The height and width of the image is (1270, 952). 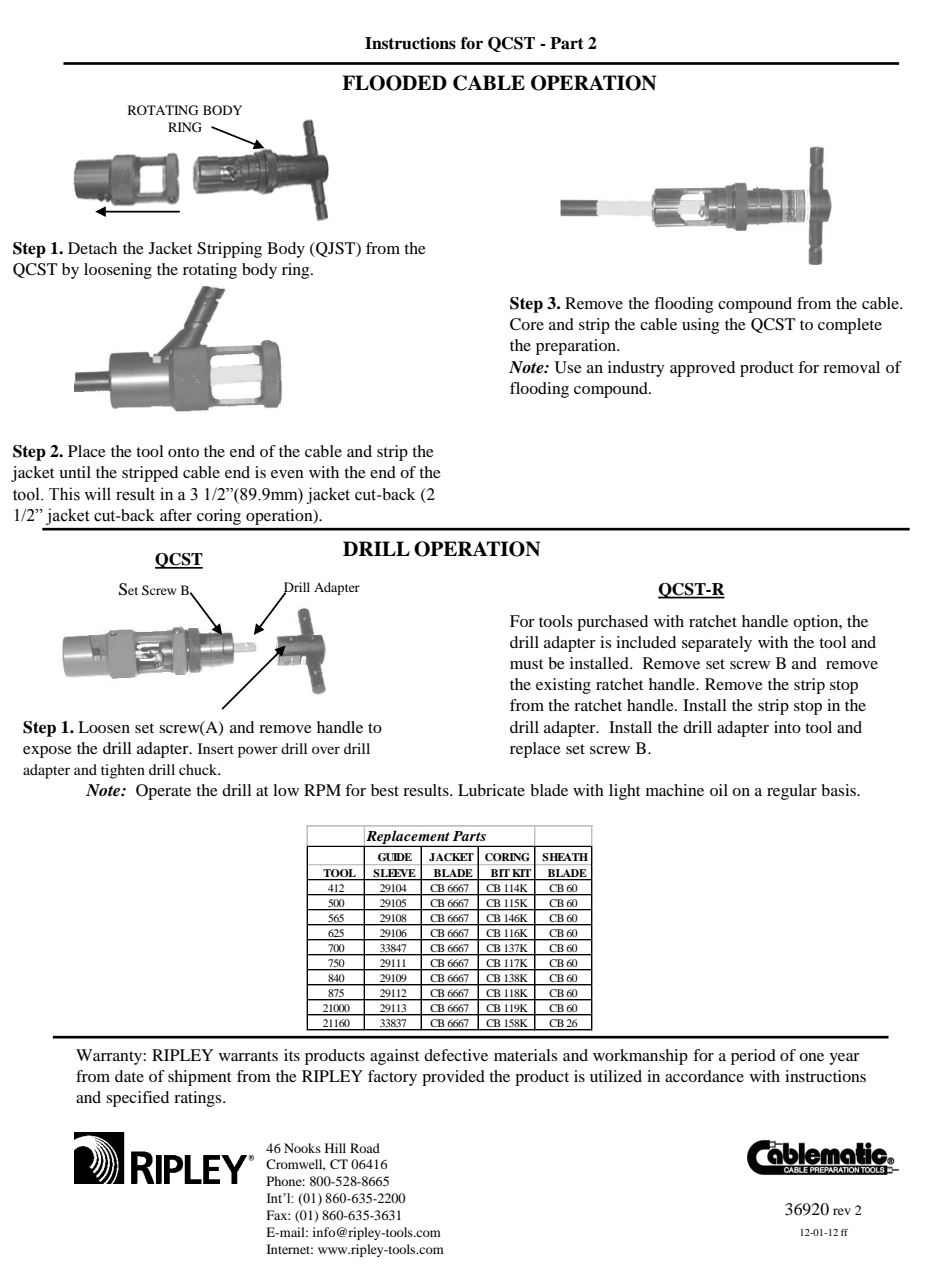 I want to click on FLOODED, so click(x=394, y=83).
